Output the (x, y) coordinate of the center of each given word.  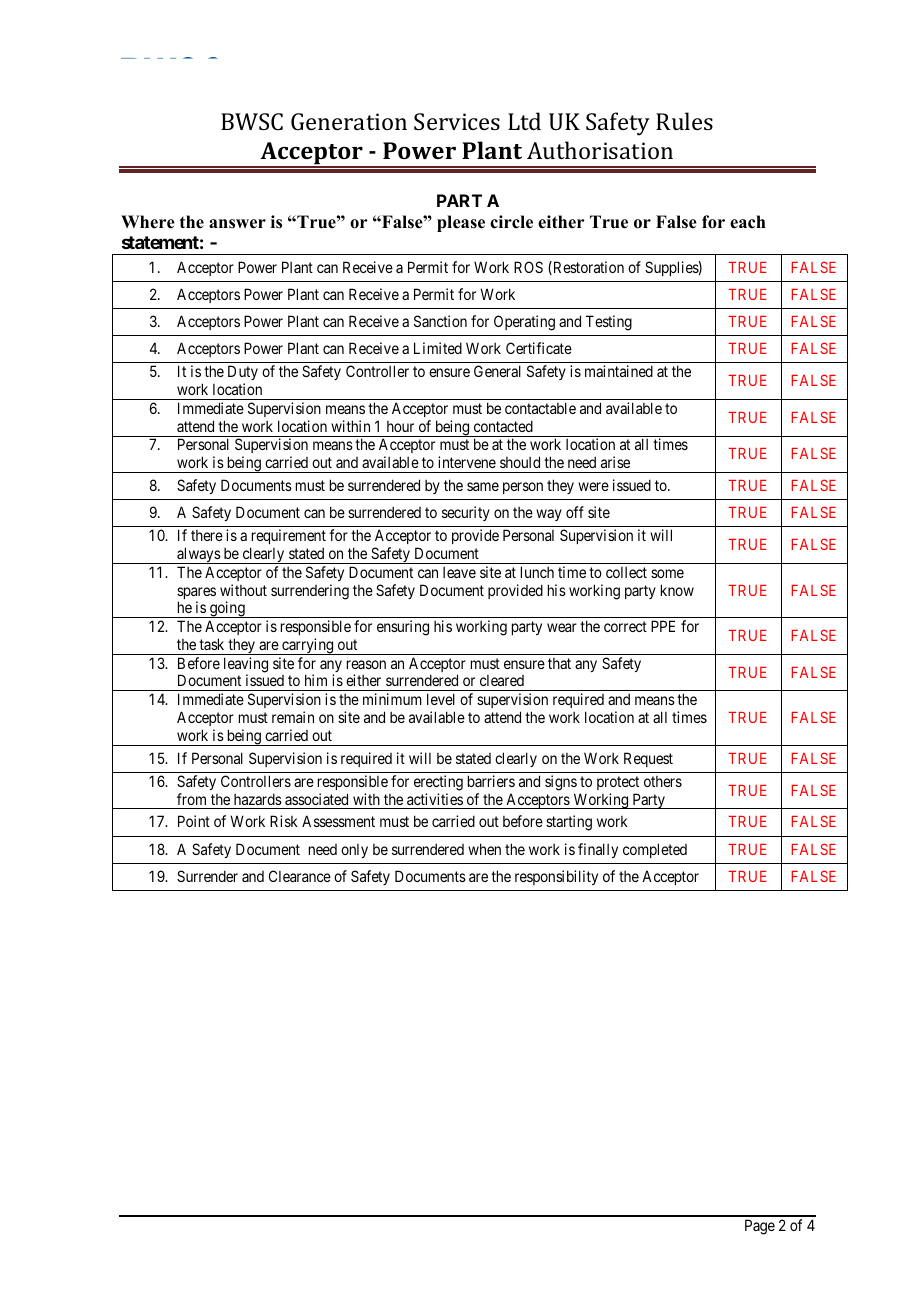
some (667, 573)
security (466, 513)
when (484, 849)
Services (457, 121)
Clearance (300, 876)
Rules (684, 121)
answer (237, 224)
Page (760, 1227)
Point (194, 821)
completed (655, 850)
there (207, 535)
